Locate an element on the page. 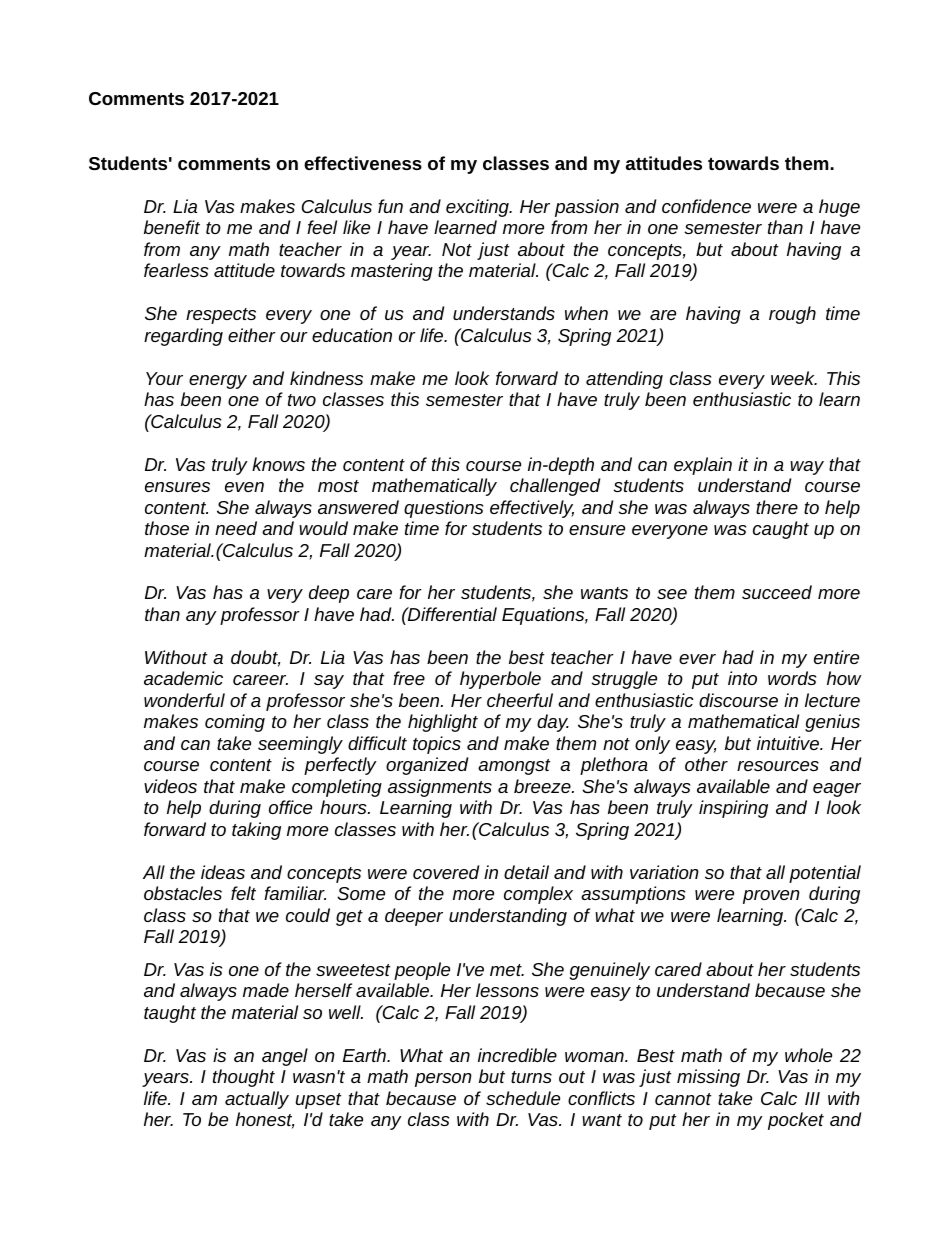 This document has height=1233, width=952. felt is located at coordinates (243, 893).
